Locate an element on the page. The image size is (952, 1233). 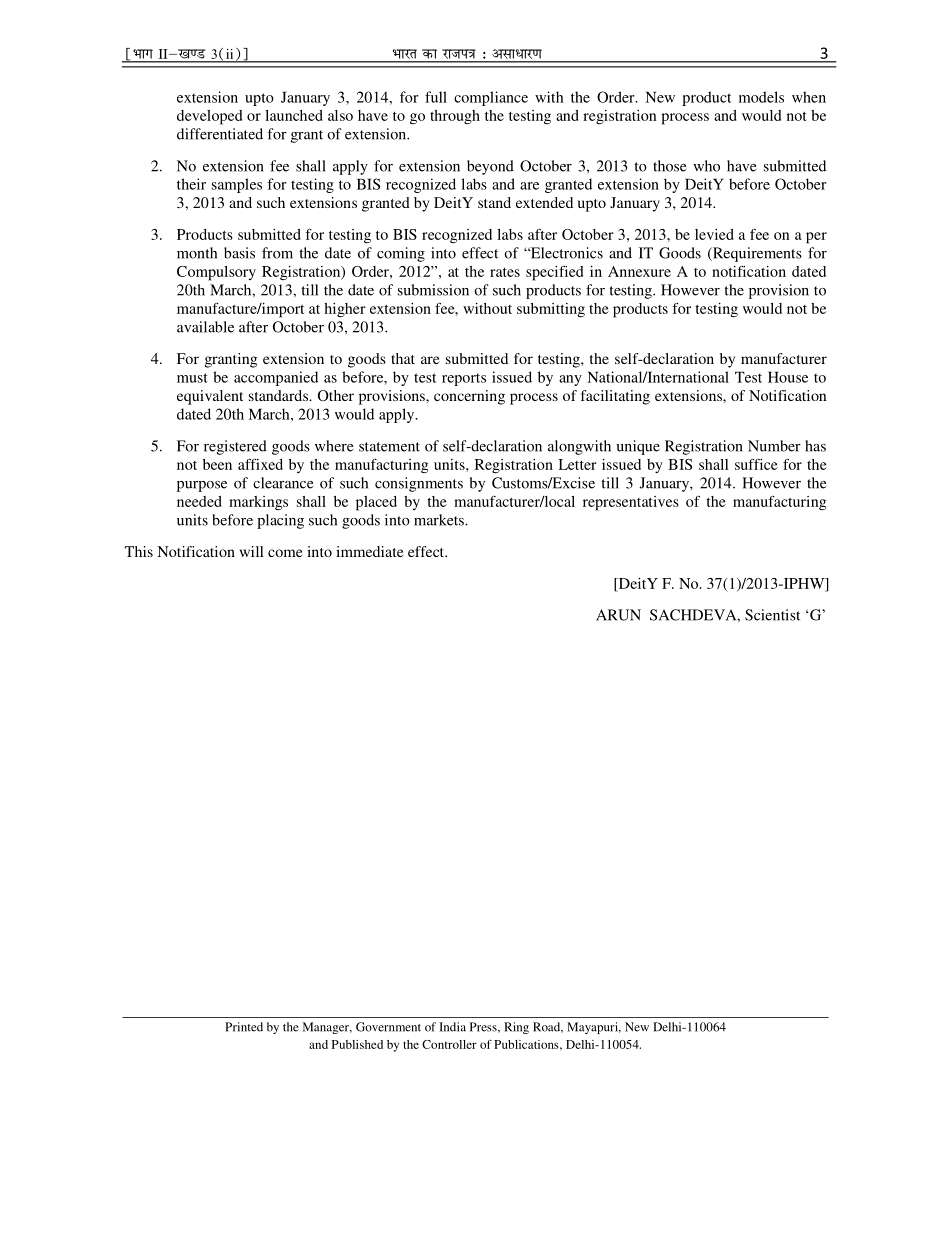
Printed is located at coordinates (244, 1027).
